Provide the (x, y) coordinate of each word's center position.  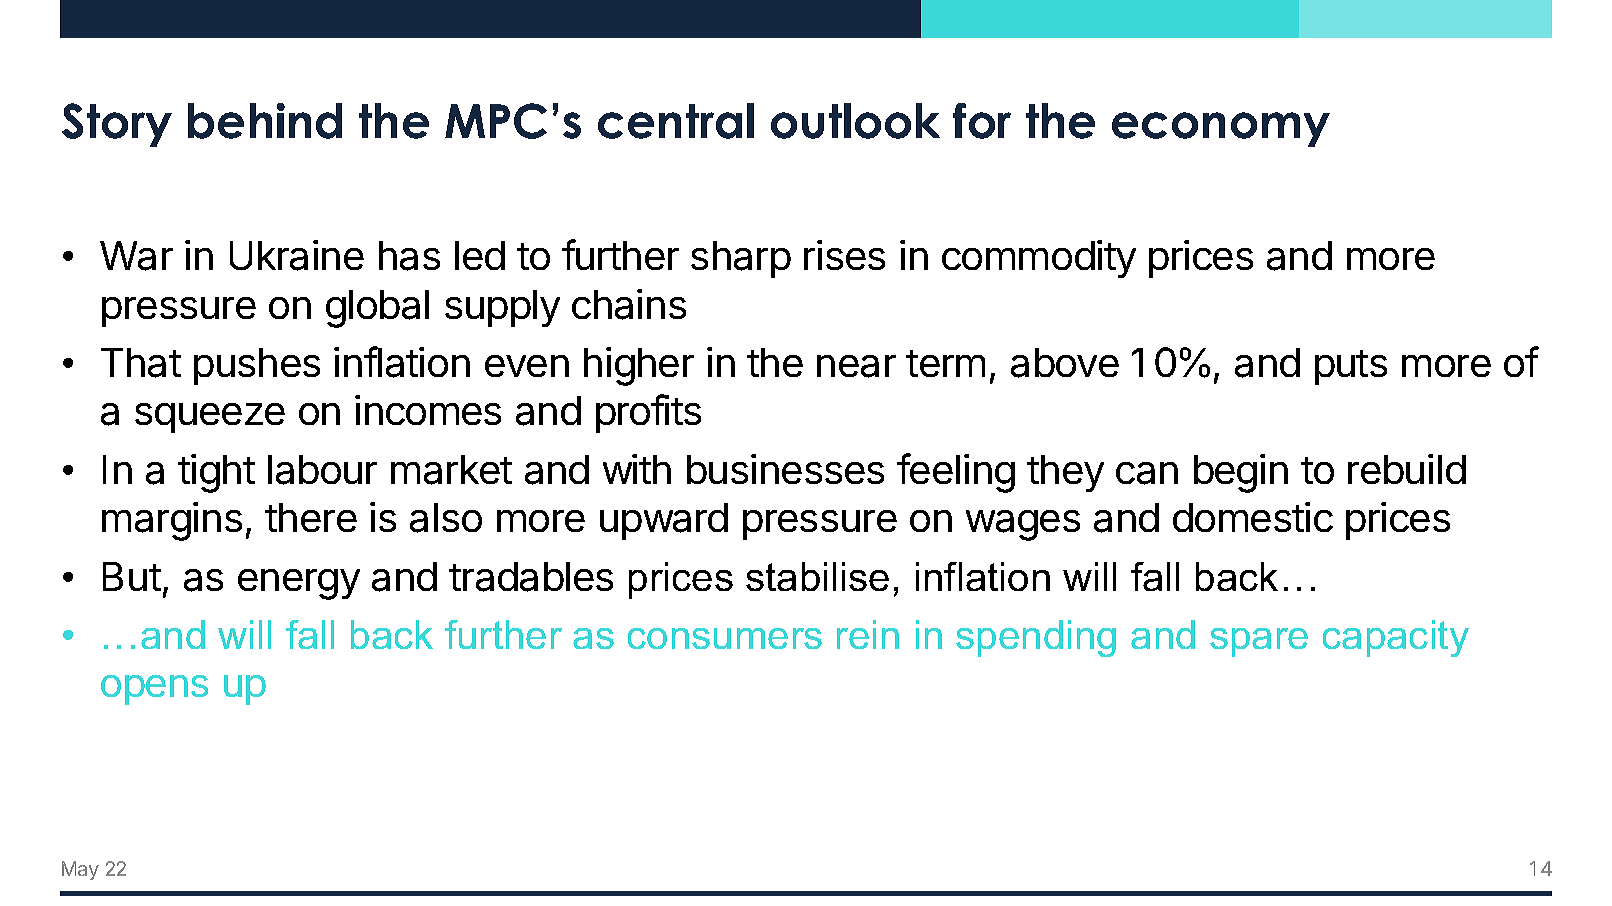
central (676, 121)
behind (265, 121)
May (80, 870)
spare (1259, 642)
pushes (257, 366)
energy (299, 584)
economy (1221, 129)
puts (1351, 367)
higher (639, 366)
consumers (725, 638)
